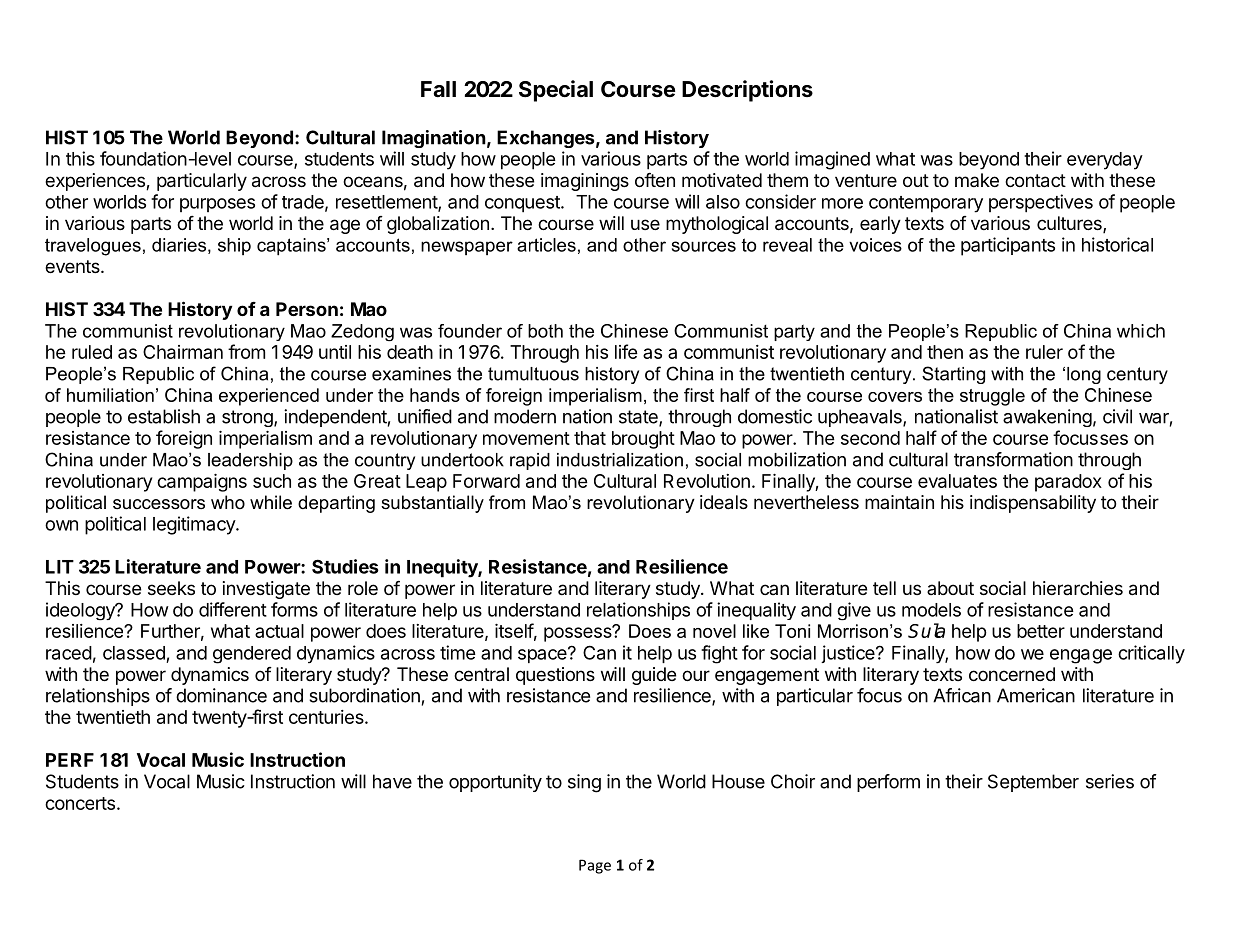 This screenshot has height=952, width=1233. I want to click on Special, so click(556, 91).
